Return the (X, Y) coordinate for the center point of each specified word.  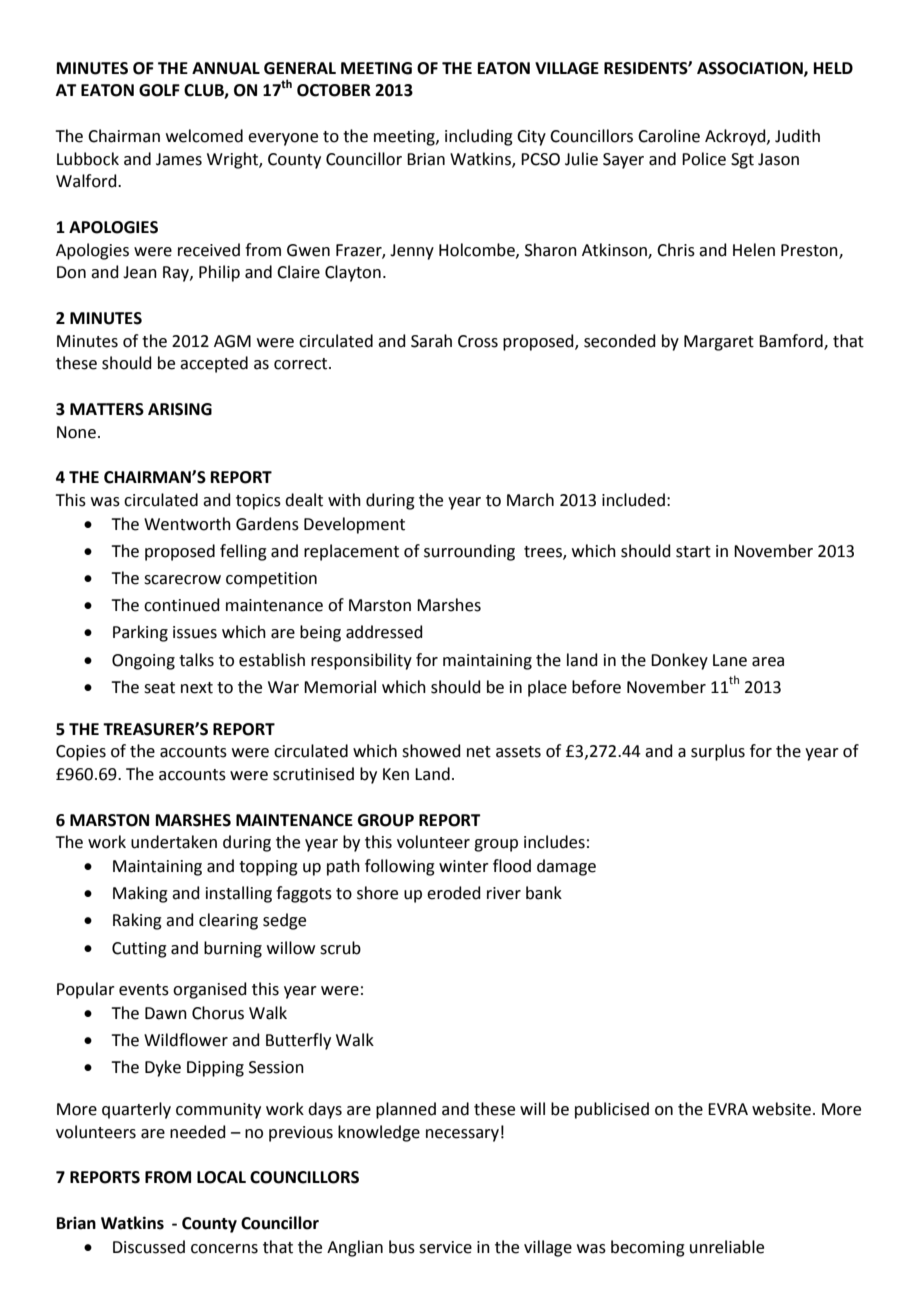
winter (464, 866)
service (445, 1247)
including (479, 137)
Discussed (149, 1247)
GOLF (159, 90)
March (530, 500)
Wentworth (187, 524)
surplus (718, 752)
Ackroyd (736, 137)
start (693, 552)
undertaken (174, 842)
